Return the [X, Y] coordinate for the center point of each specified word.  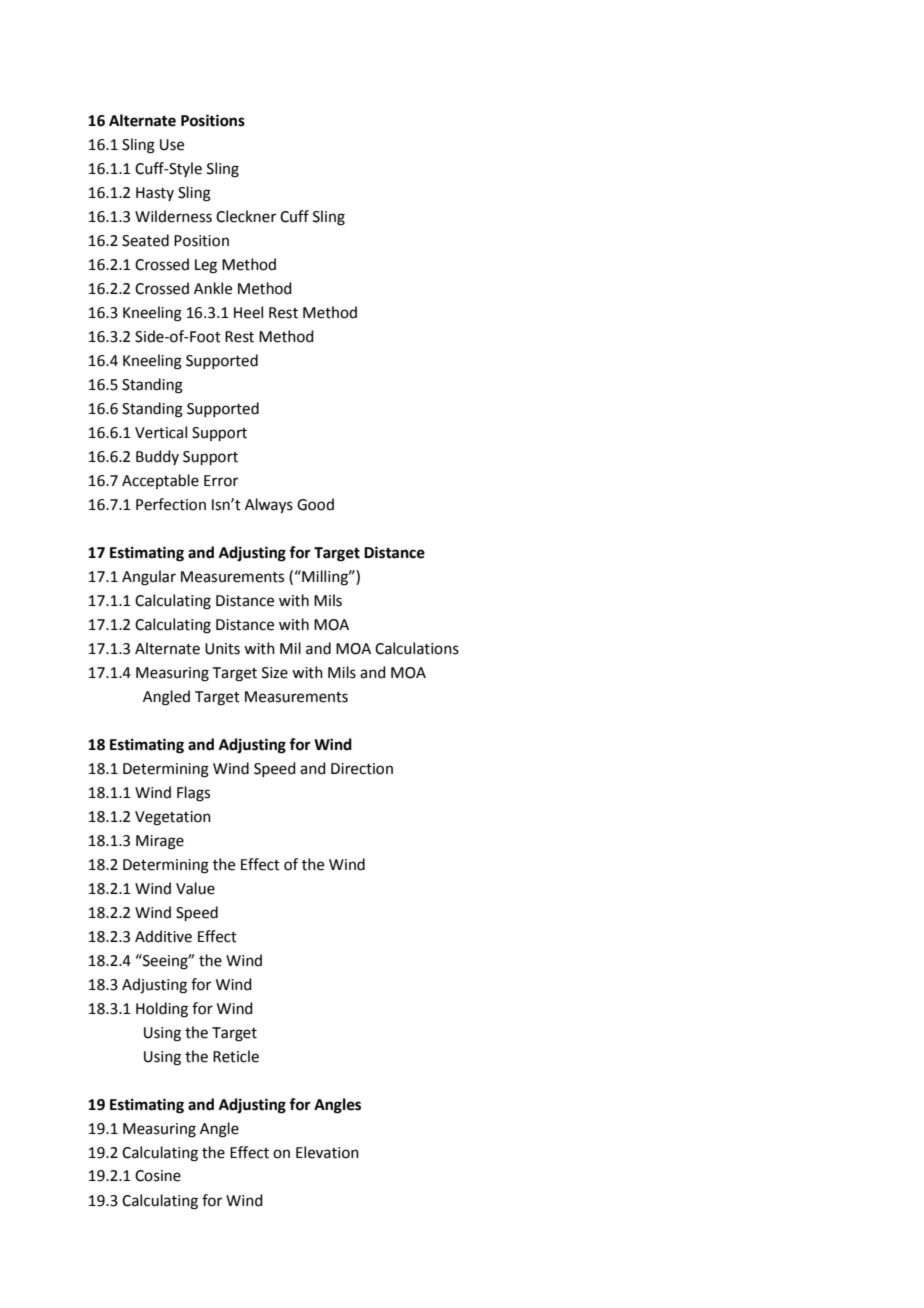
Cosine [158, 1176]
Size [275, 673]
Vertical [161, 432]
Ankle [213, 288]
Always [269, 506]
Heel [248, 312]
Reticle [236, 1056]
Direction [362, 769]
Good [315, 504]
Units [222, 649]
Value [195, 888]
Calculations [417, 648]
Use [172, 145]
